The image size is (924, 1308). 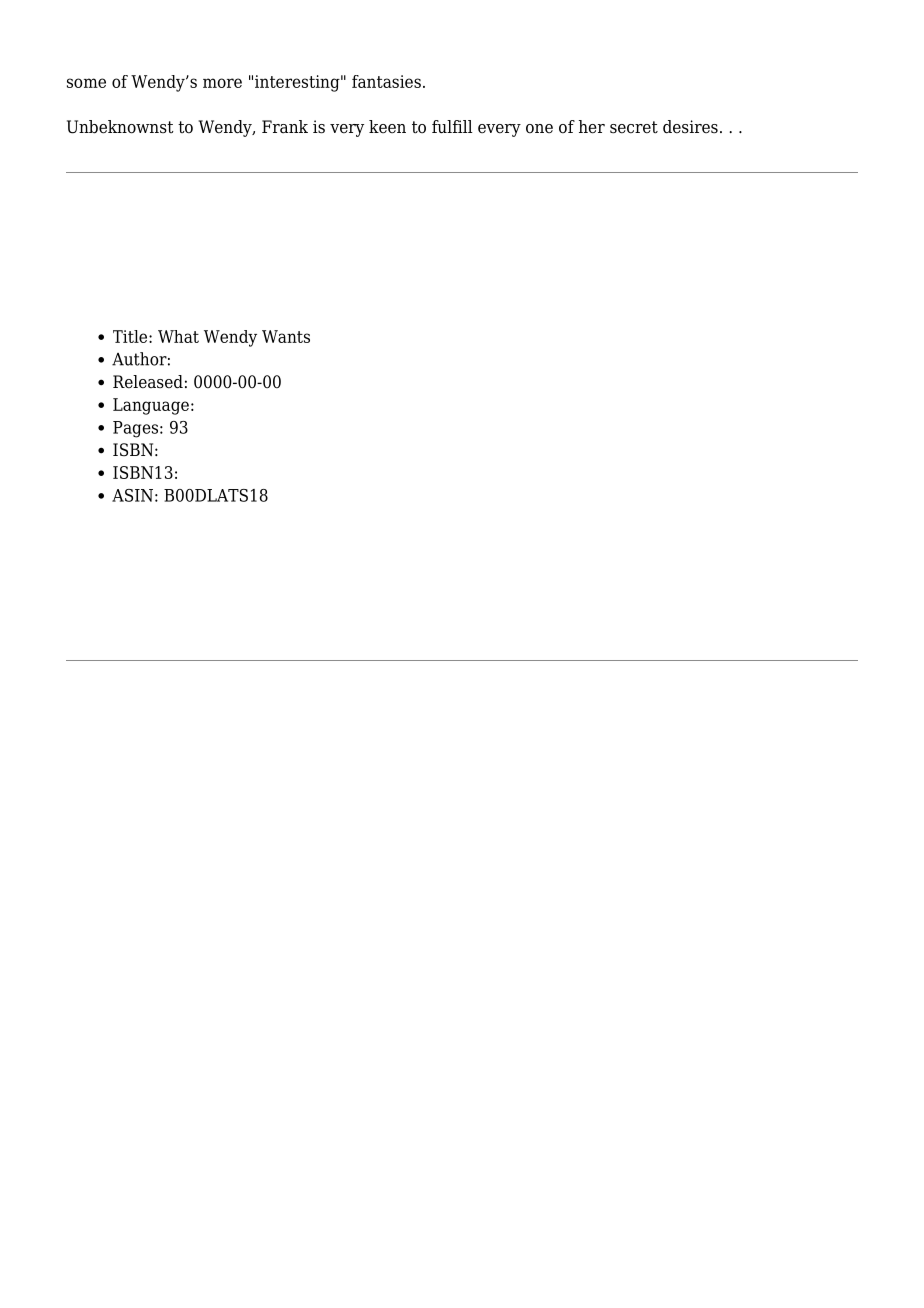 I want to click on desires, so click(x=690, y=127).
